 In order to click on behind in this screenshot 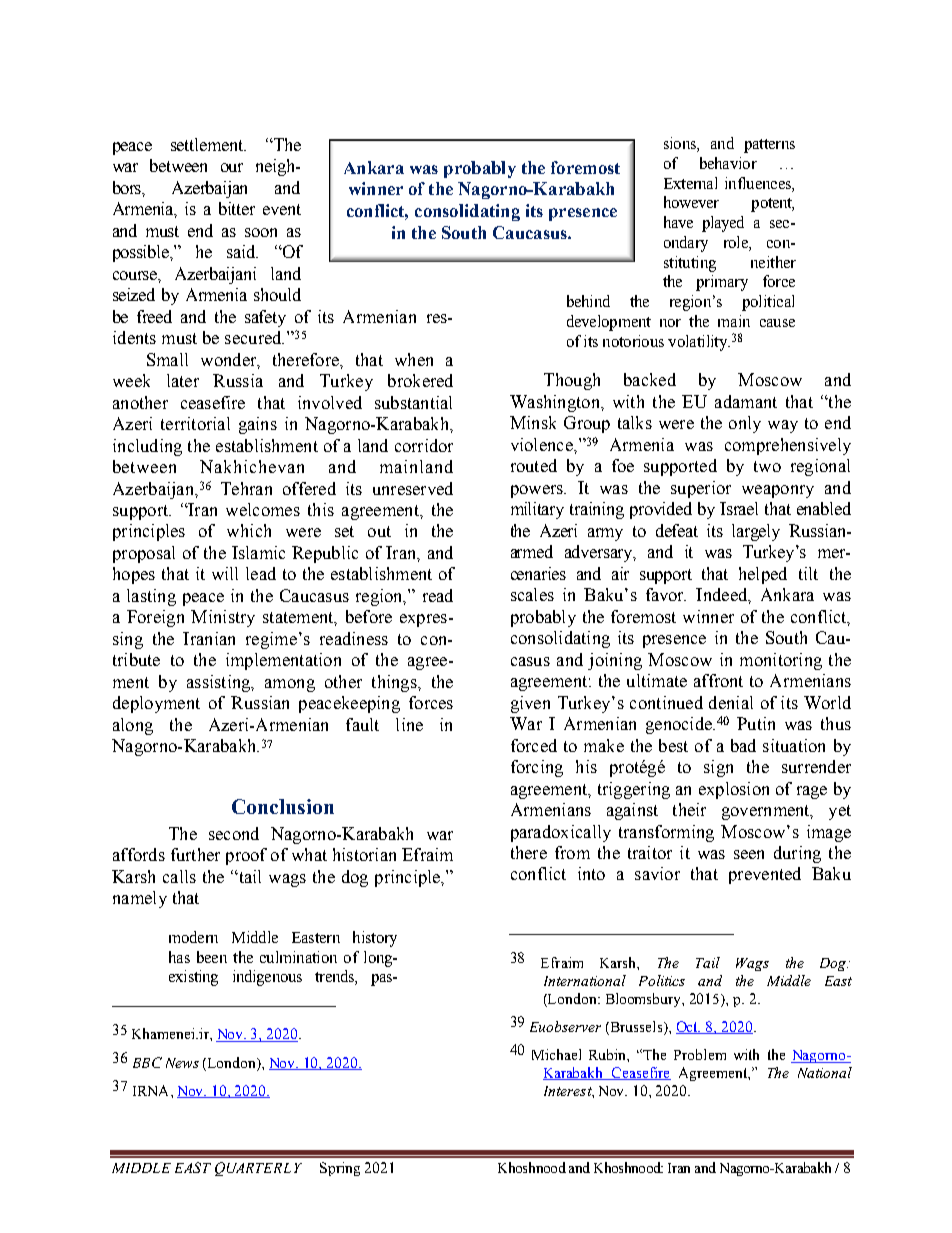, I will do `click(588, 301)`.
